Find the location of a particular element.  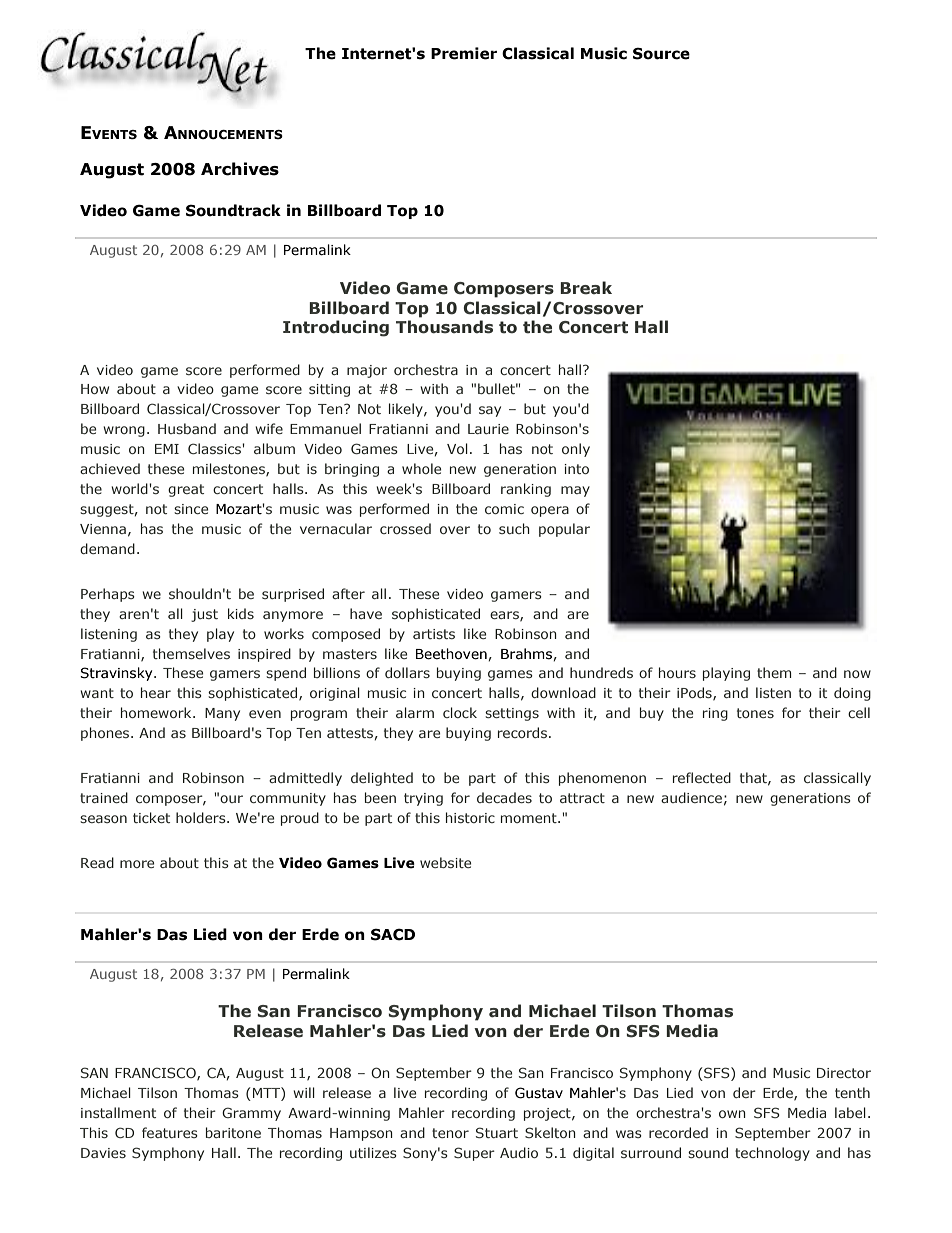

Stuart is located at coordinates (497, 1132).
